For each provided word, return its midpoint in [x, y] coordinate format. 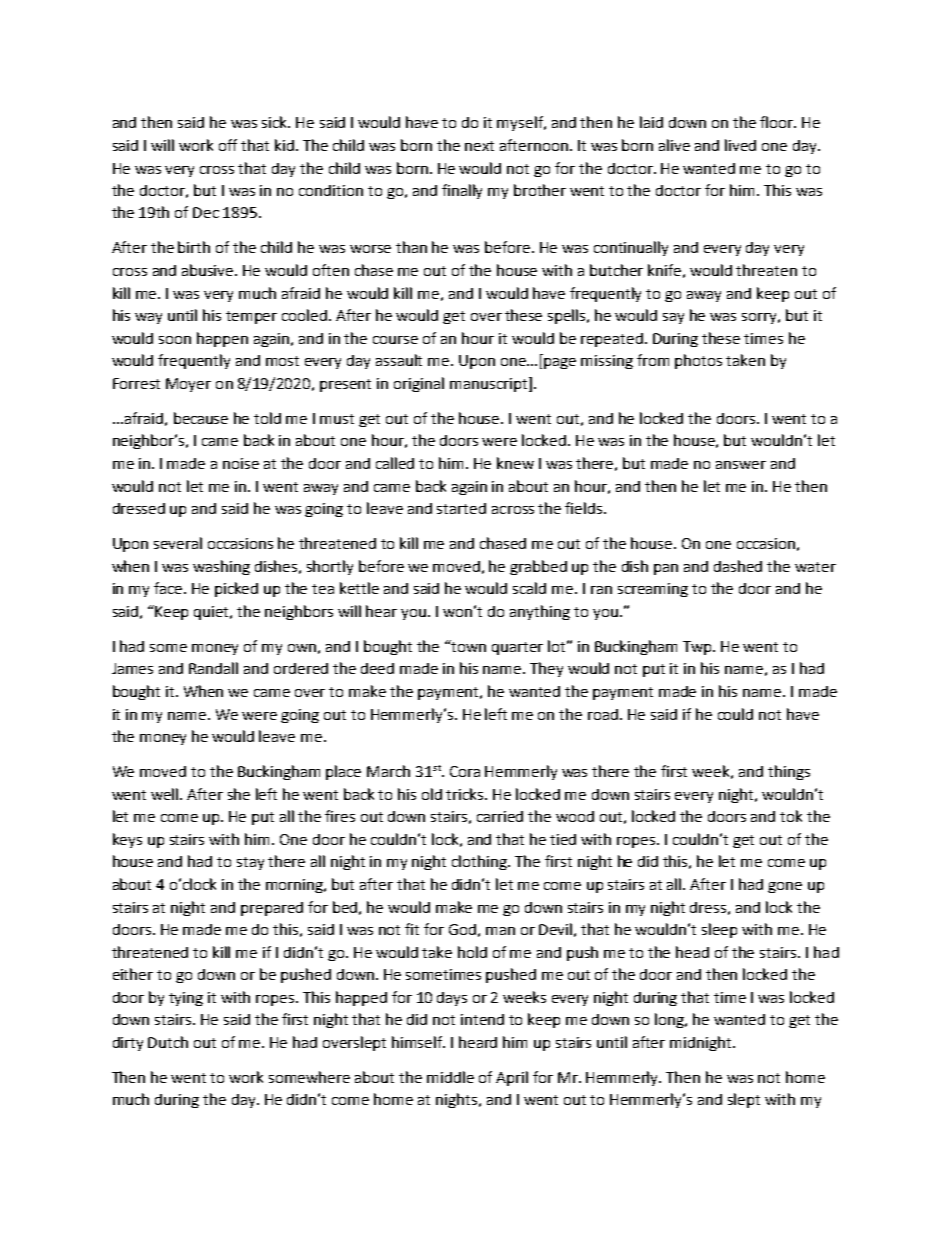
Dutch [168, 1042]
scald [529, 588]
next [479, 146]
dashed [738, 566]
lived [740, 145]
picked [236, 589]
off [228, 145]
